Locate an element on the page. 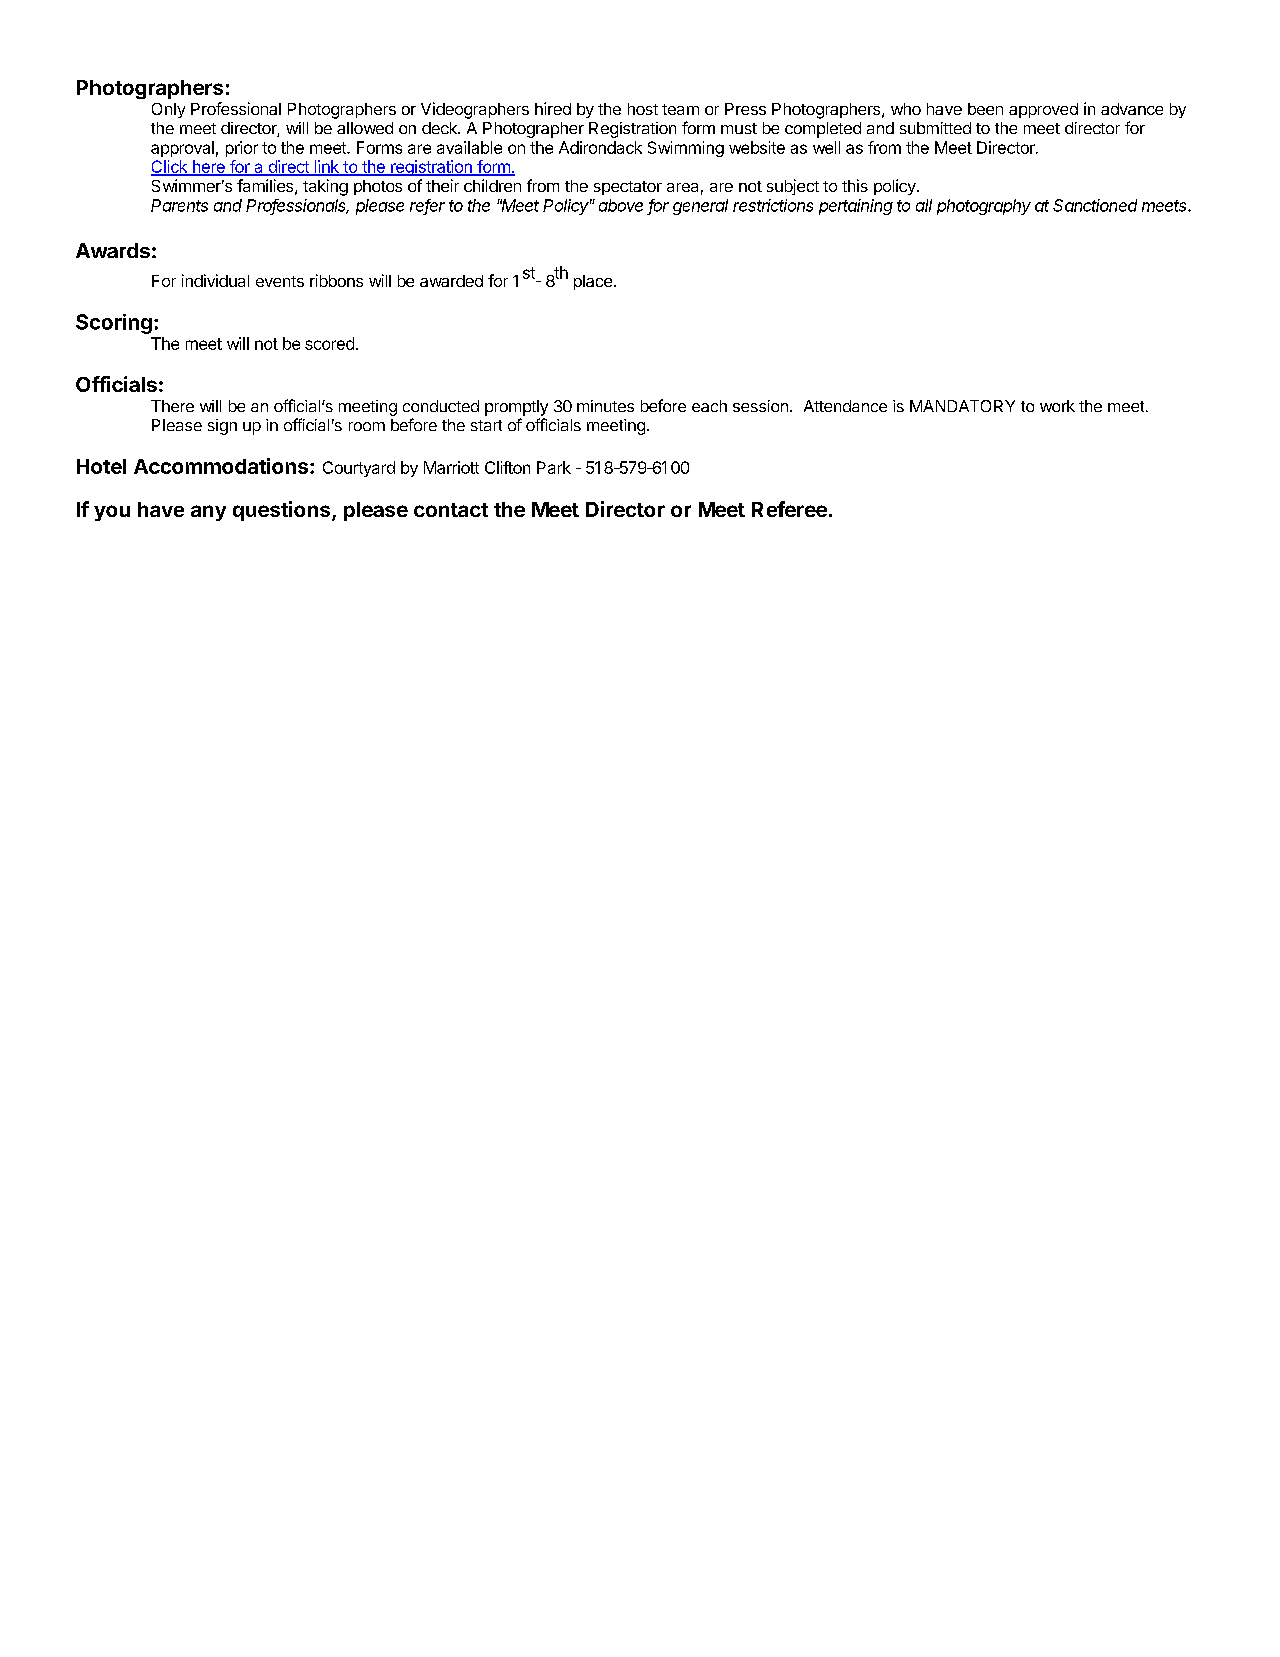  place is located at coordinates (594, 282).
